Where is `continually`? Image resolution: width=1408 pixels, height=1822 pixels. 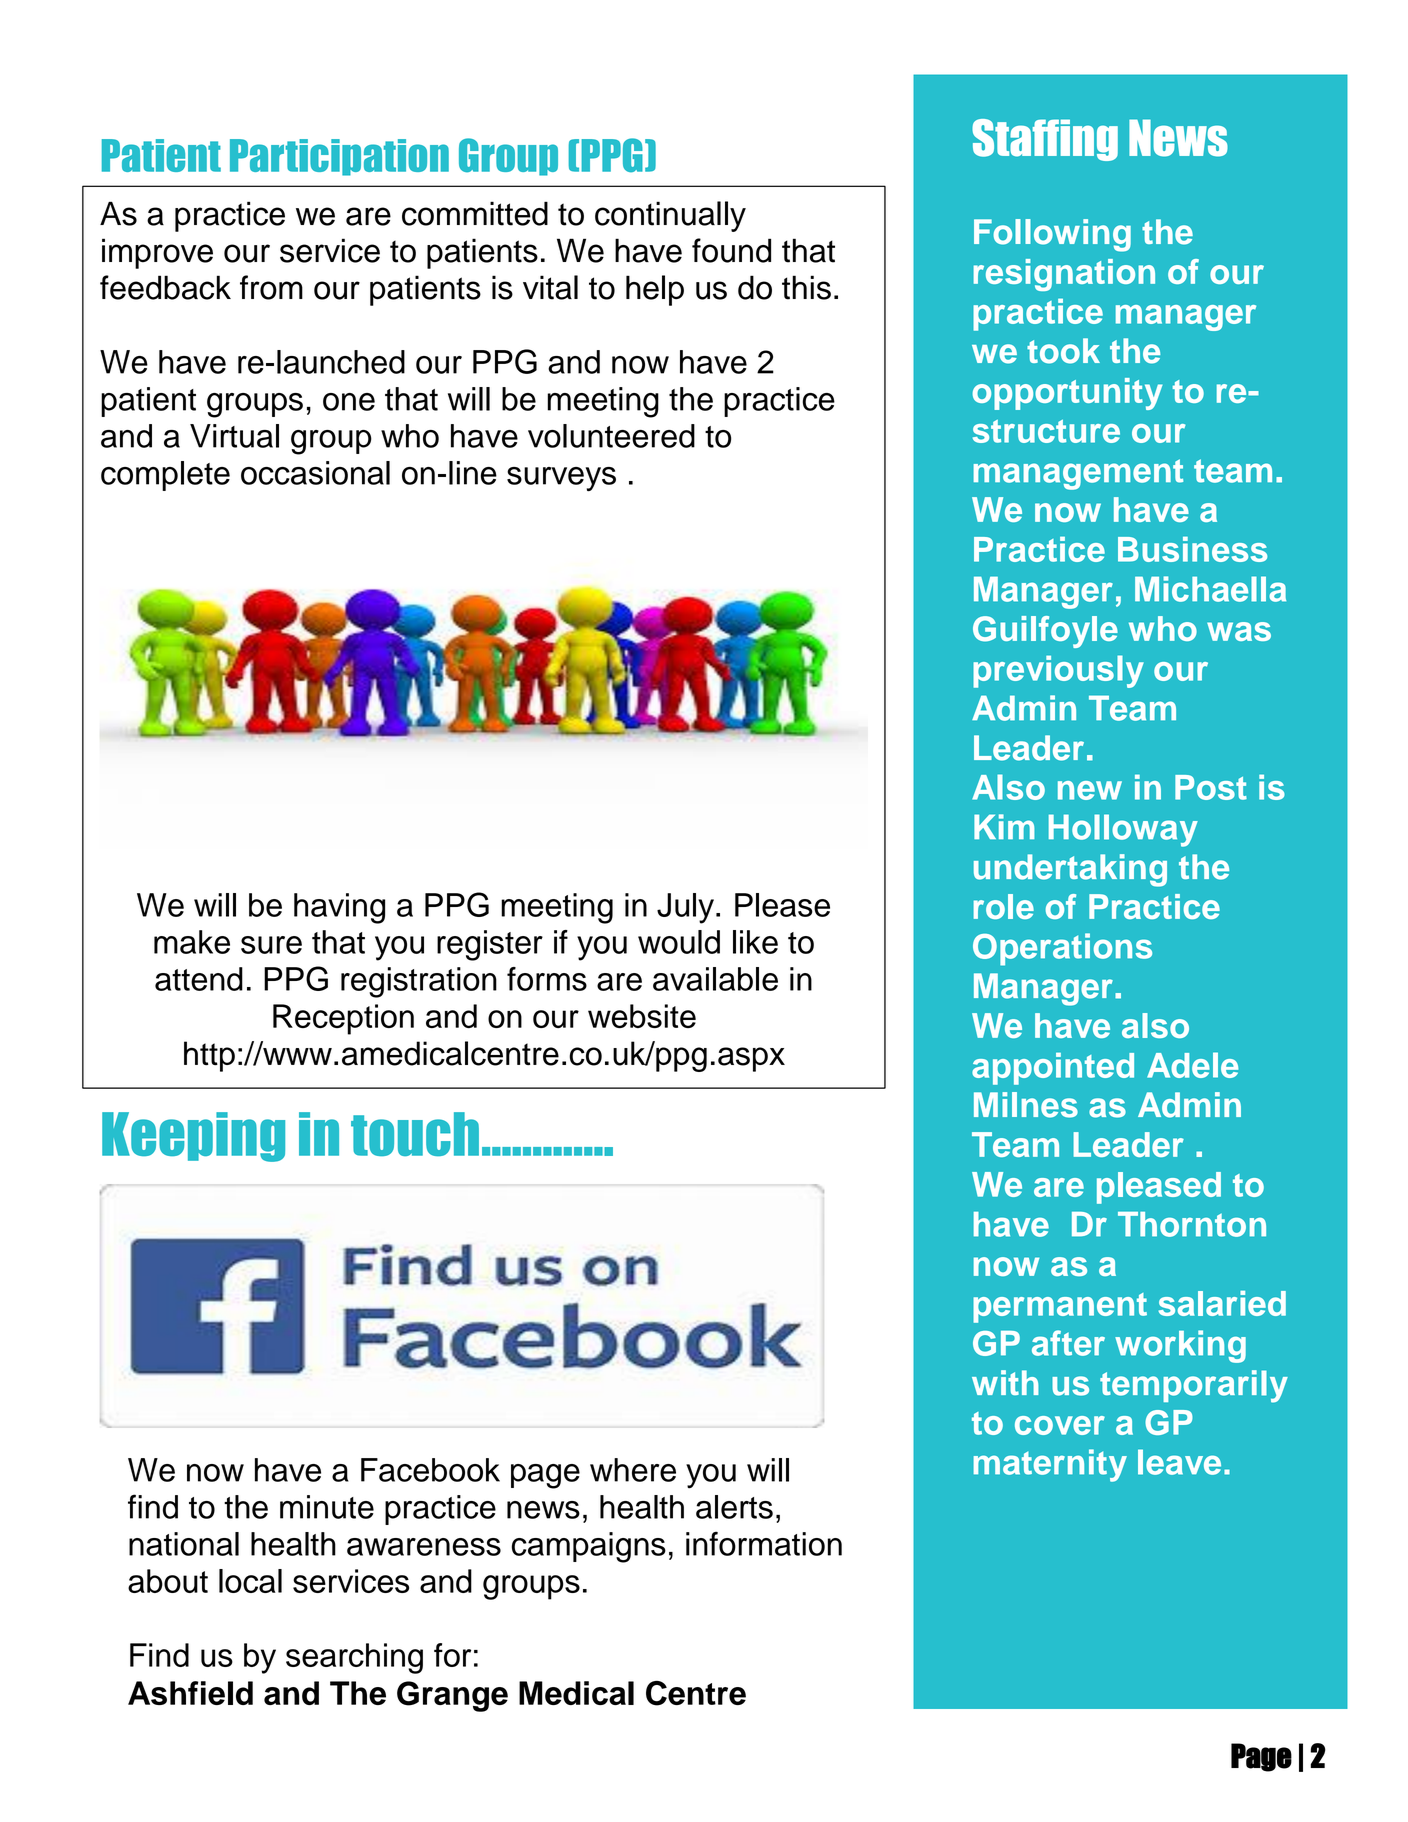
continually is located at coordinates (670, 216).
